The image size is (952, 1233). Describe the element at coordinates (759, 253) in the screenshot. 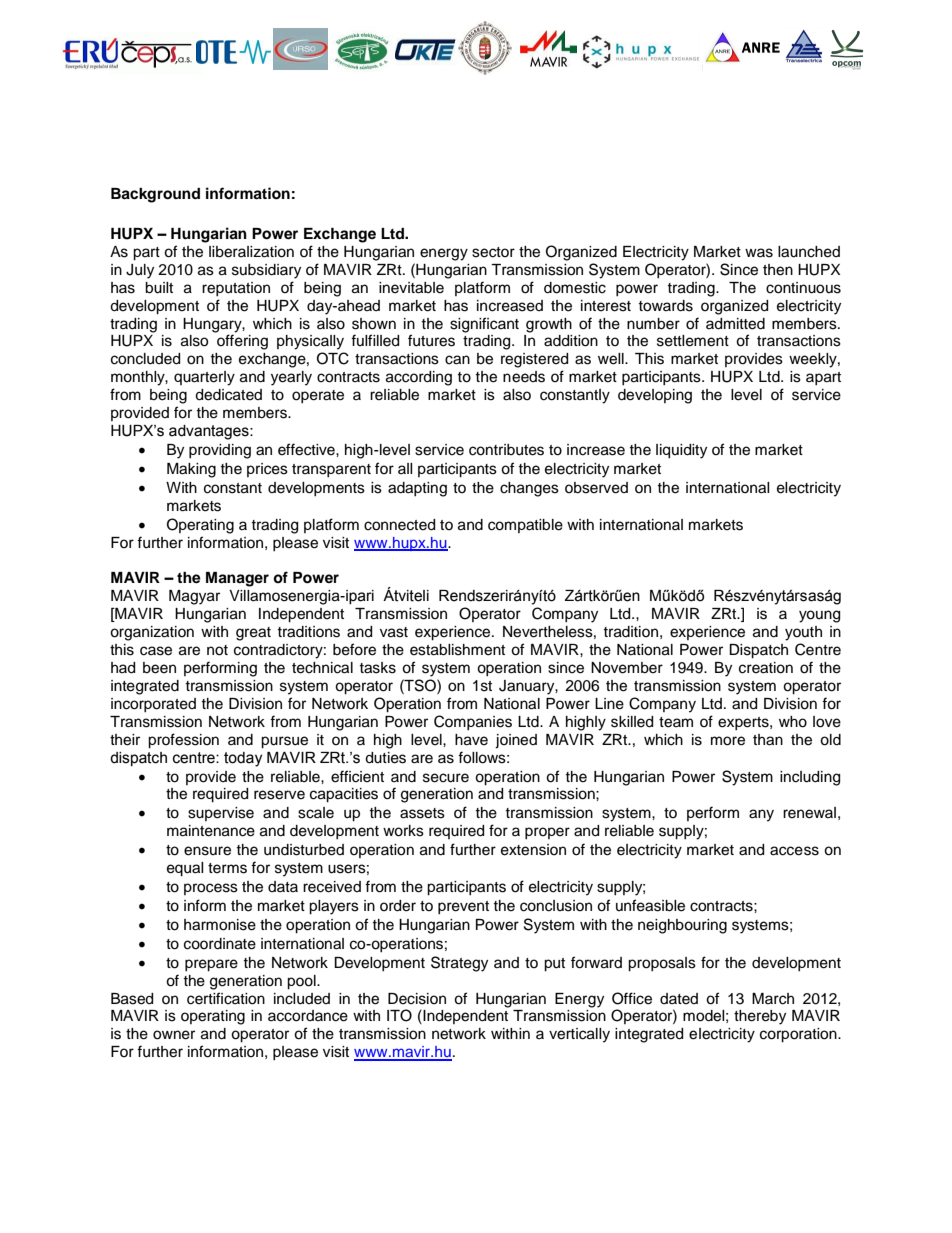

I see `was` at that location.
